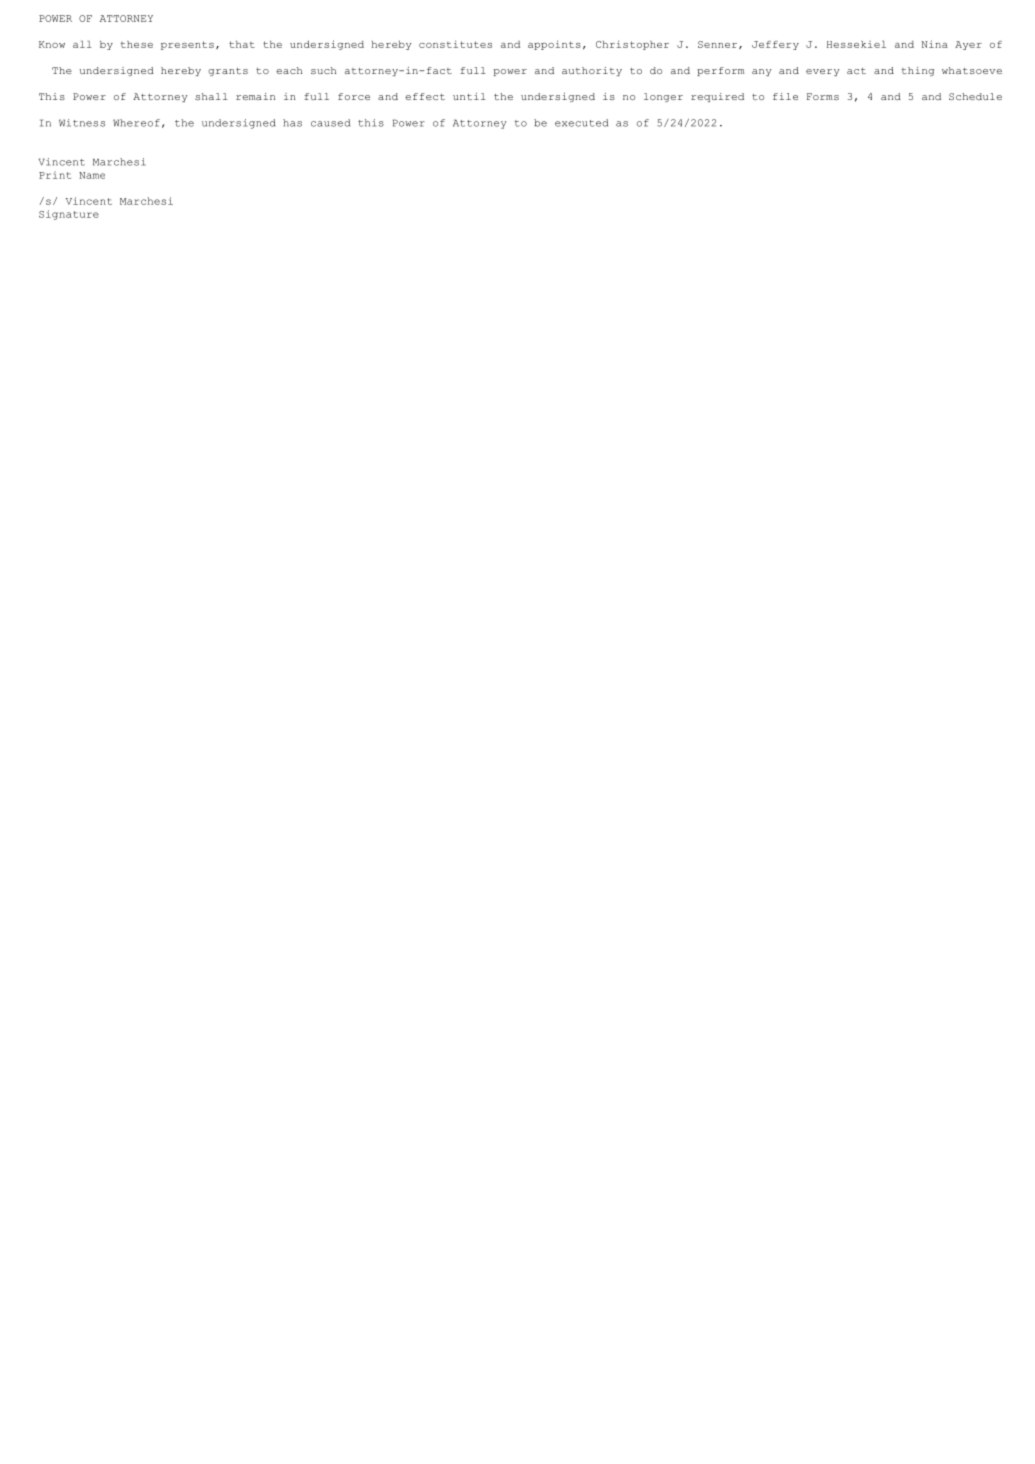  What do you see at coordinates (55, 175) in the document?
I see `Print` at bounding box center [55, 175].
